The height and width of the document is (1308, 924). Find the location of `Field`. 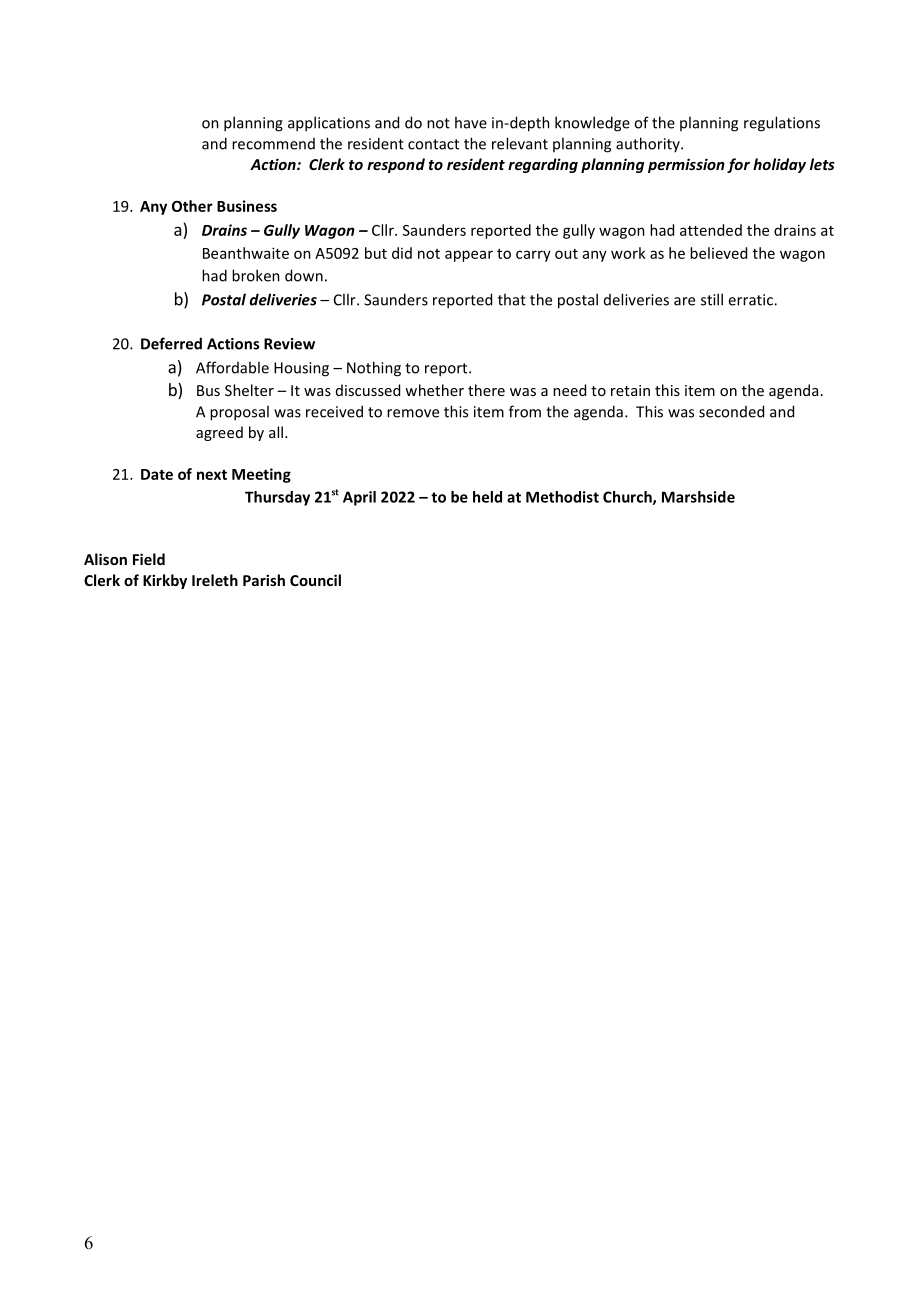

Field is located at coordinates (149, 559).
